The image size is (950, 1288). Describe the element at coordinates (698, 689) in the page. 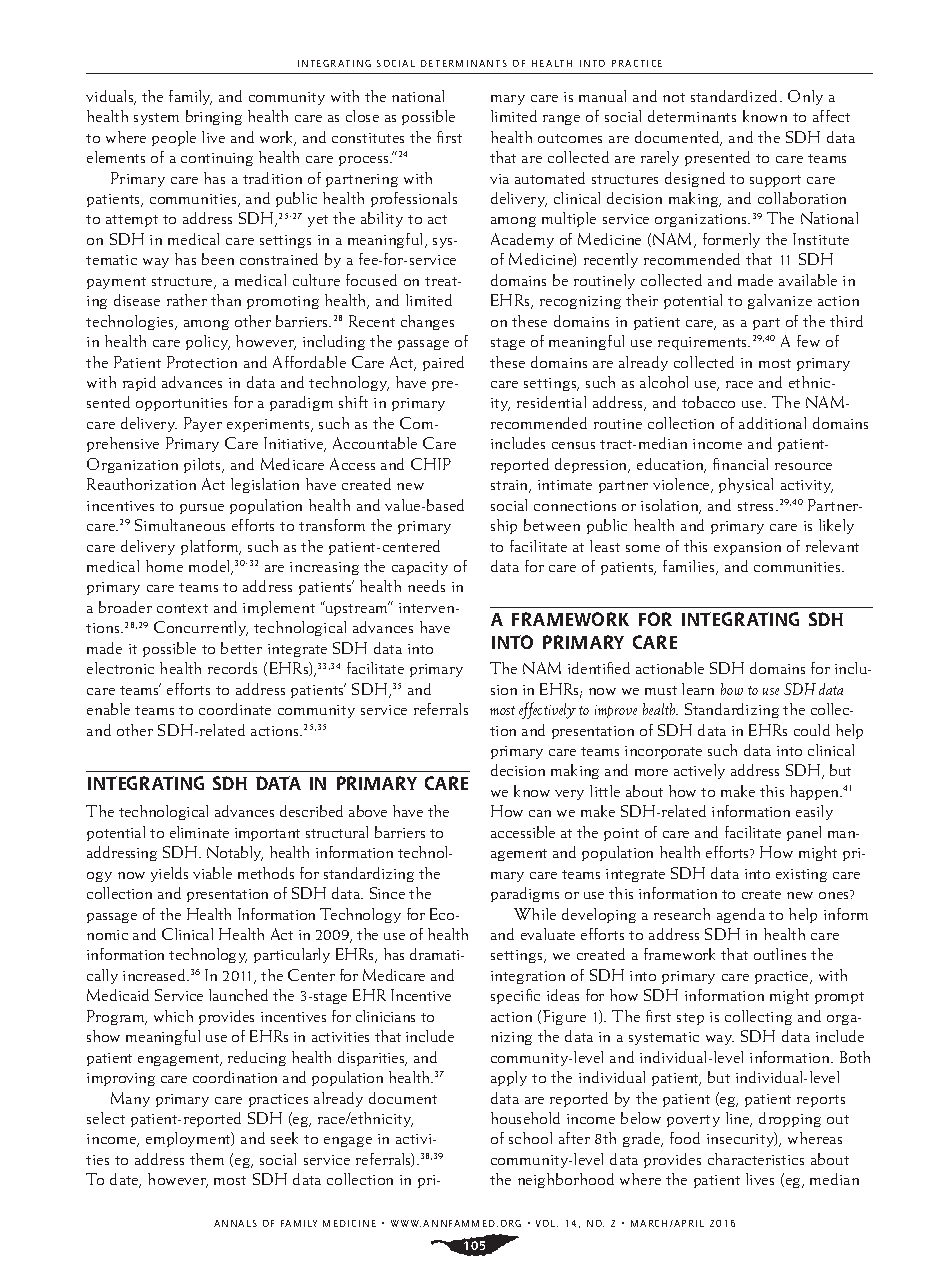

I see `learn` at that location.
